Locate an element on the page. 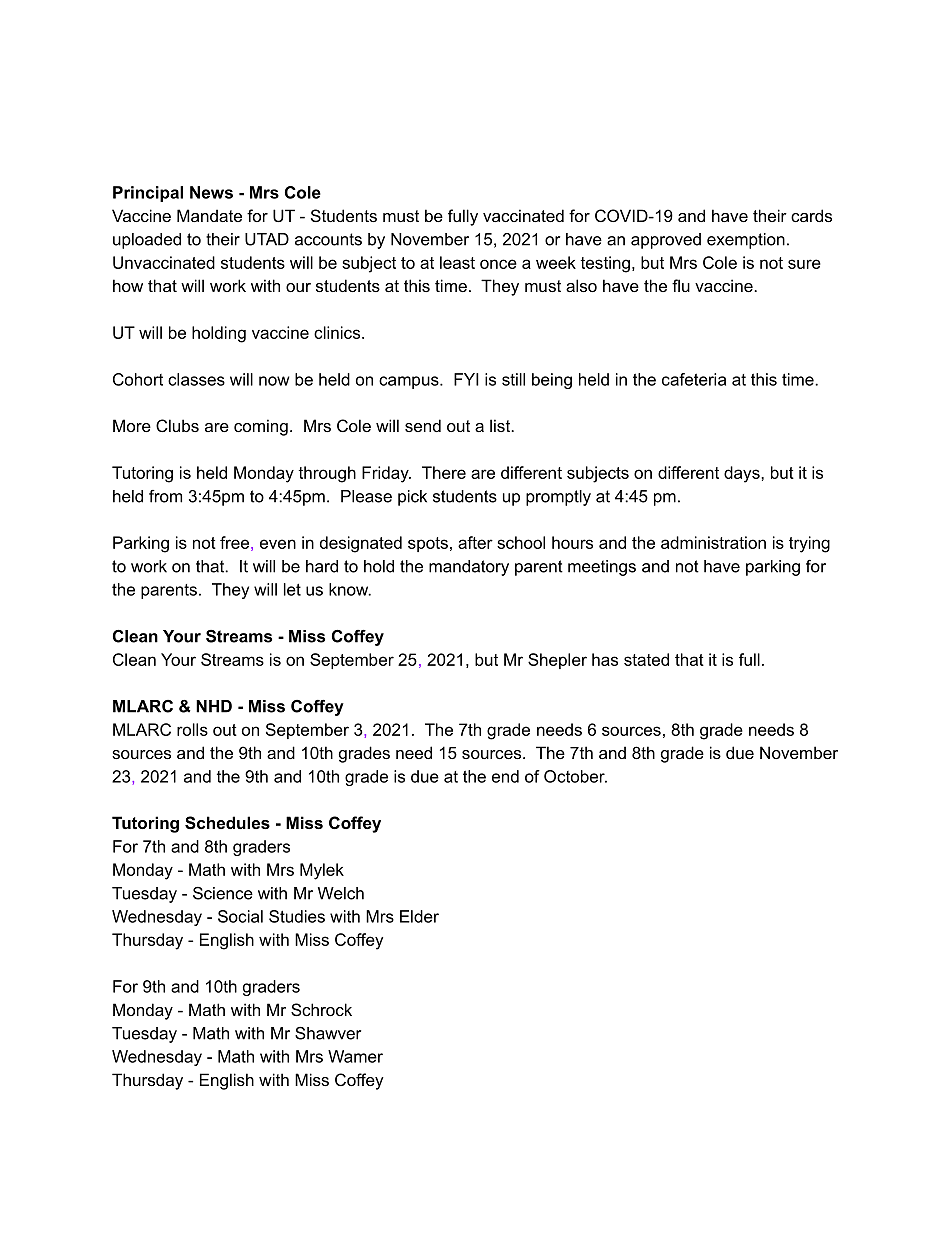 This document has width=952, height=1233. administration is located at coordinates (713, 542).
